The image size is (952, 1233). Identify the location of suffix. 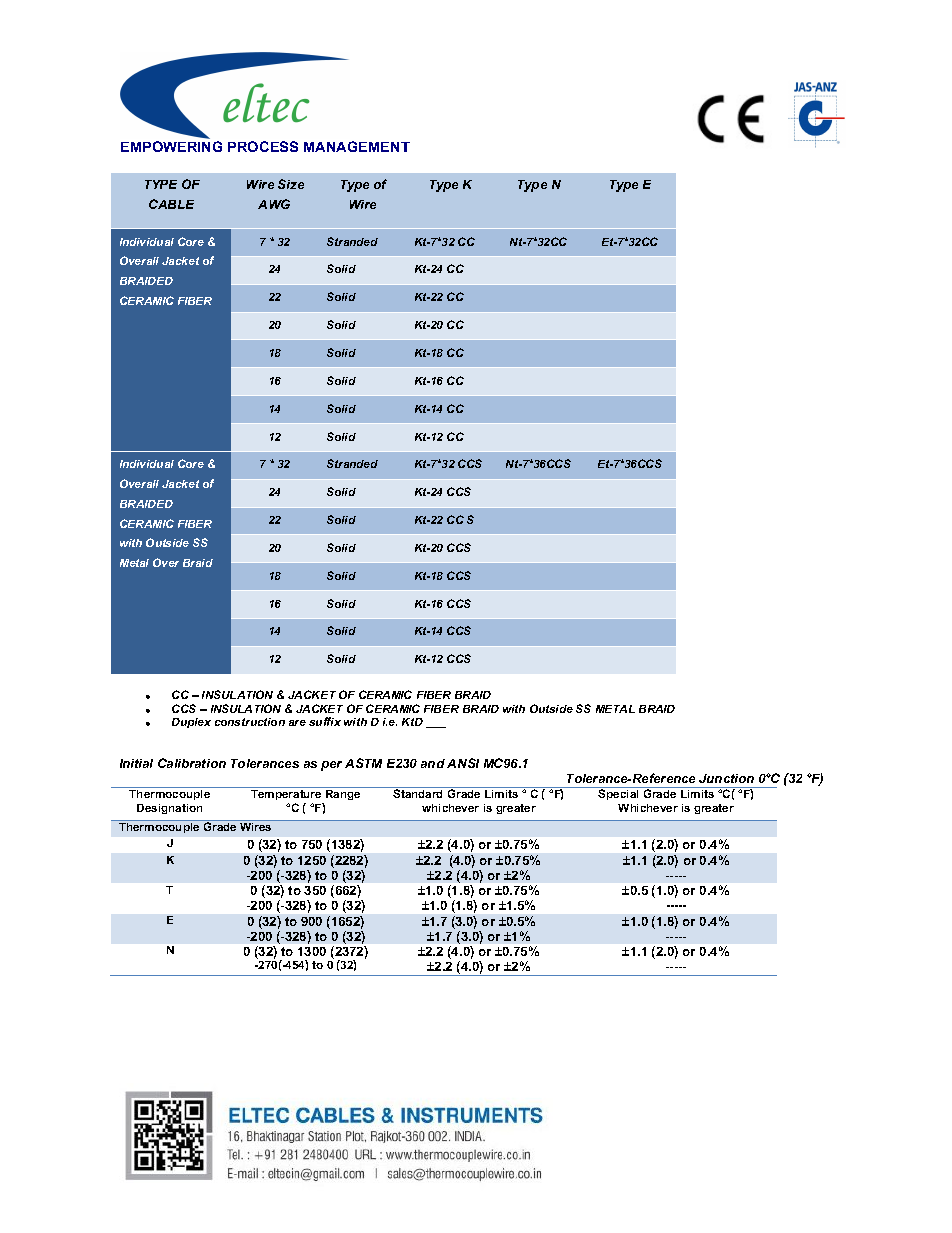
(325, 721).
